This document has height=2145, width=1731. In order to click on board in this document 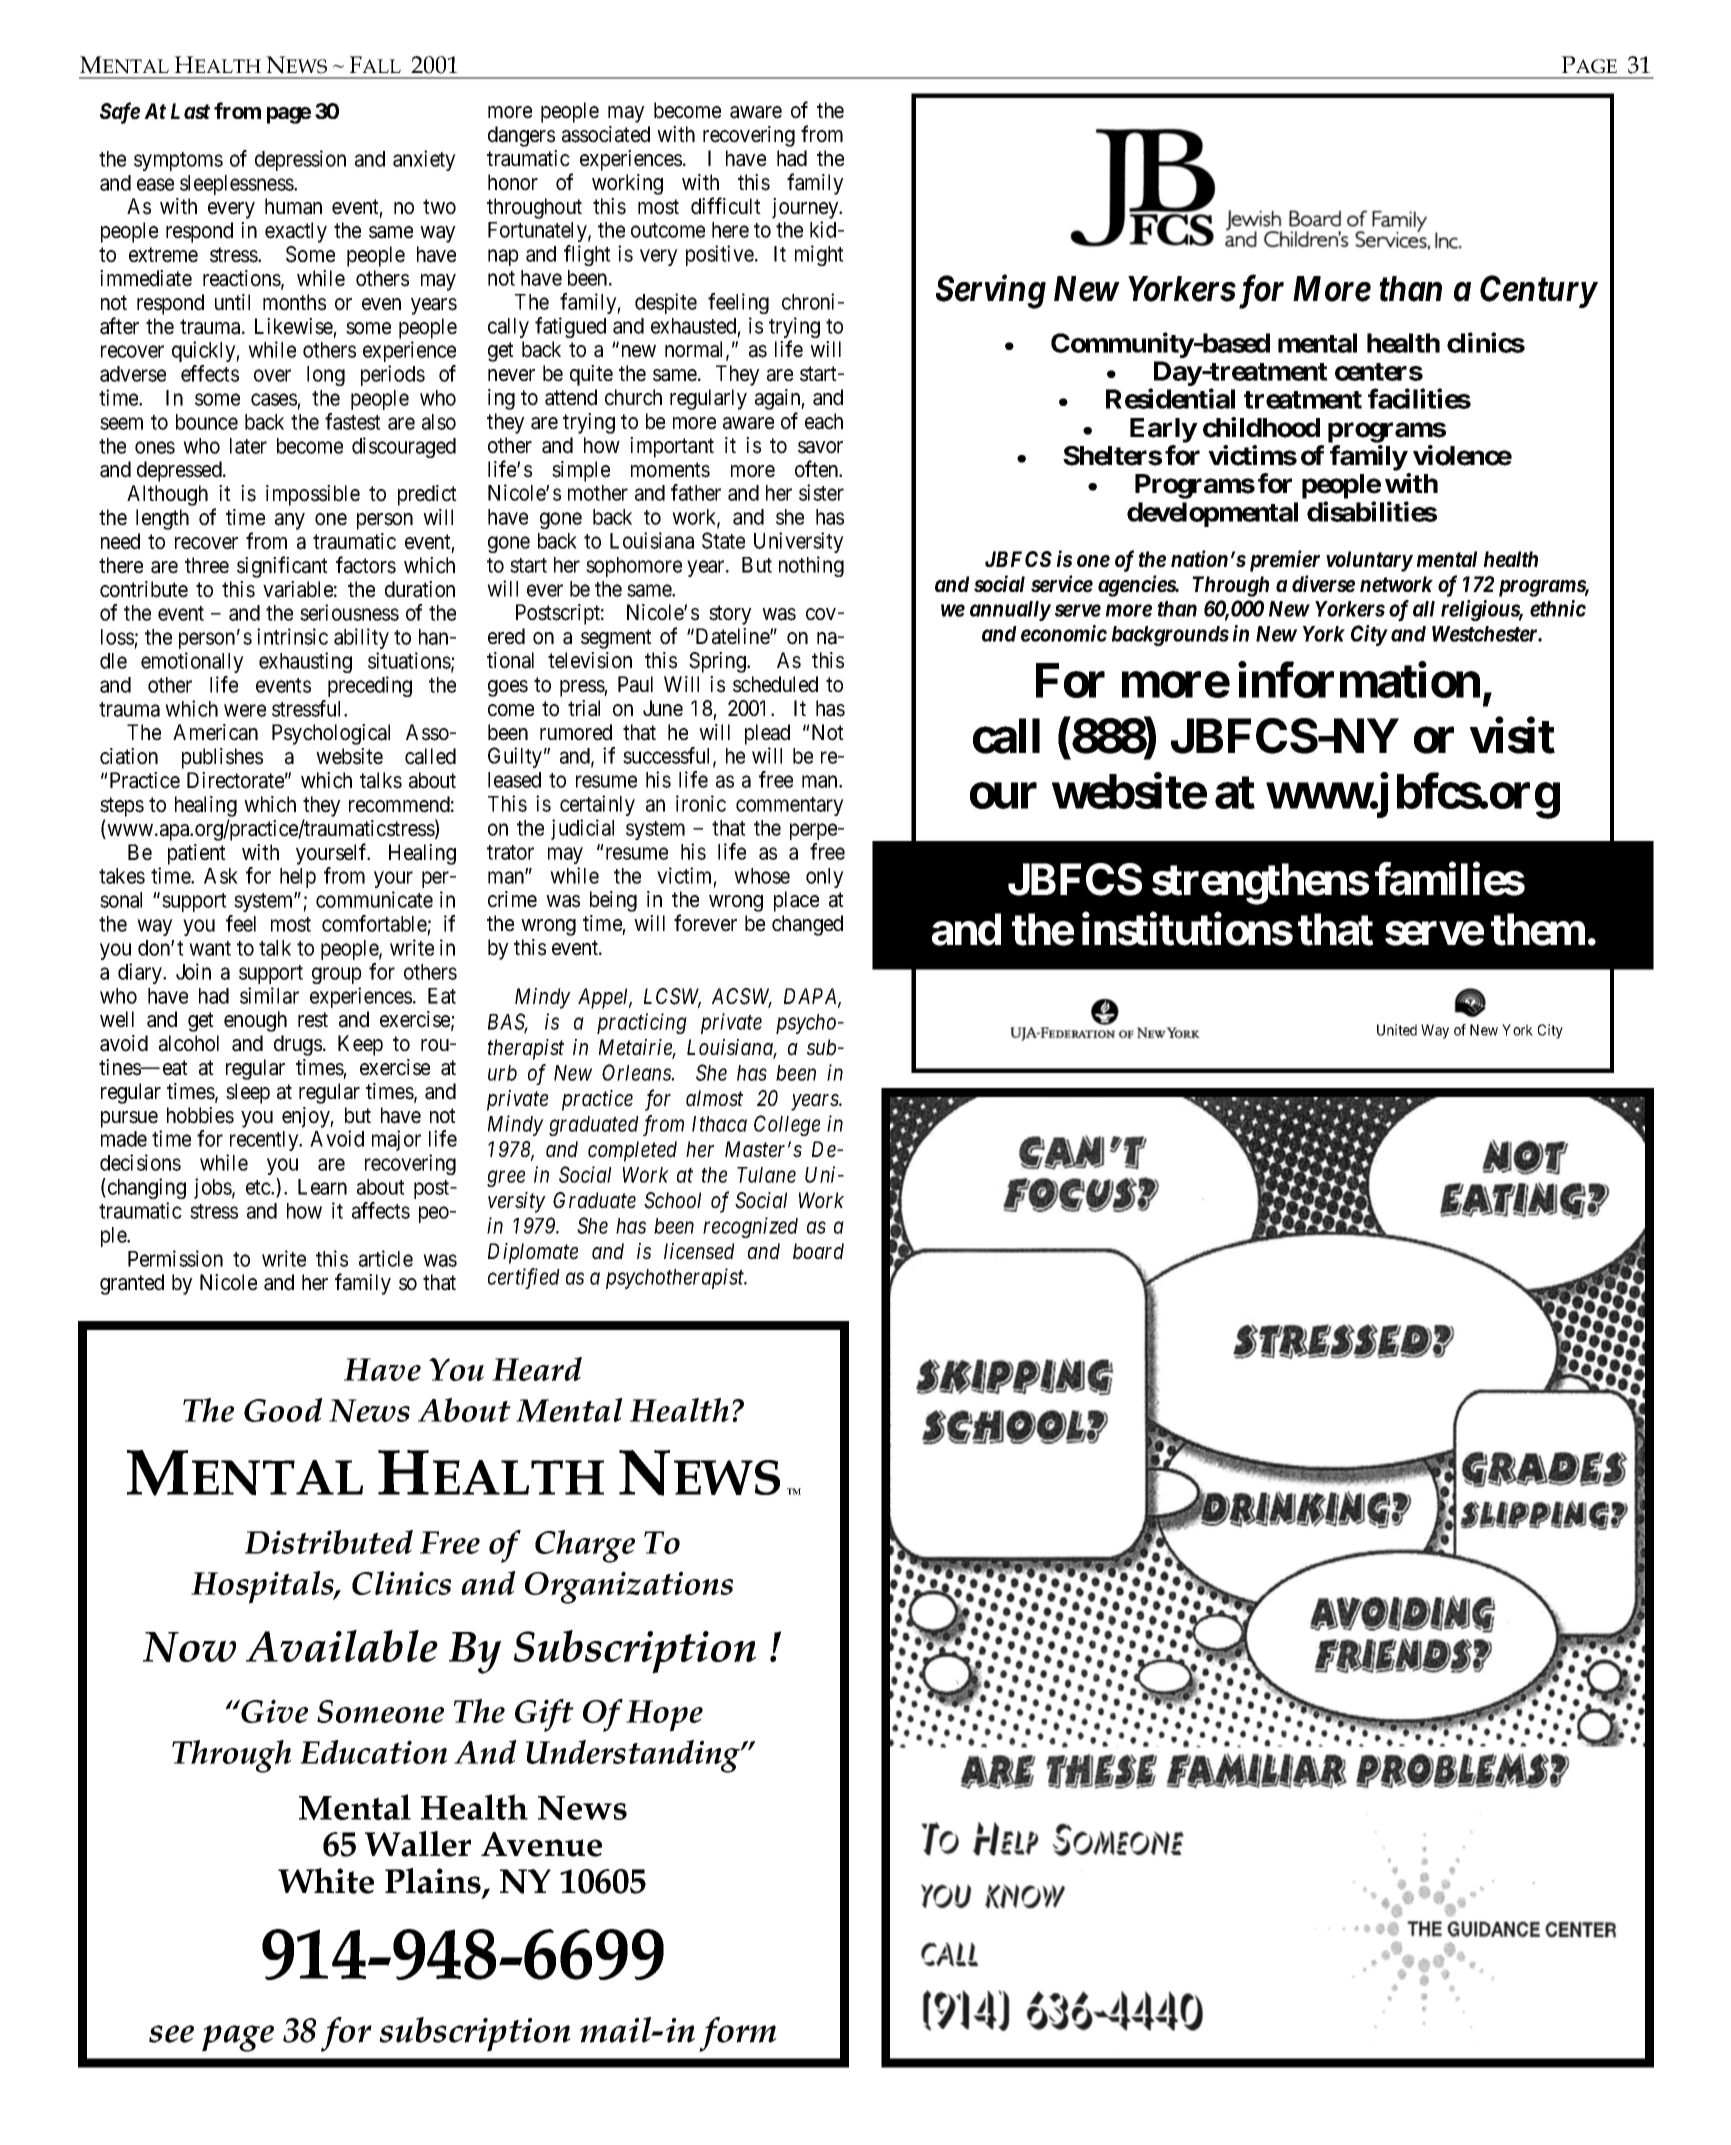, I will do `click(818, 1251)`.
